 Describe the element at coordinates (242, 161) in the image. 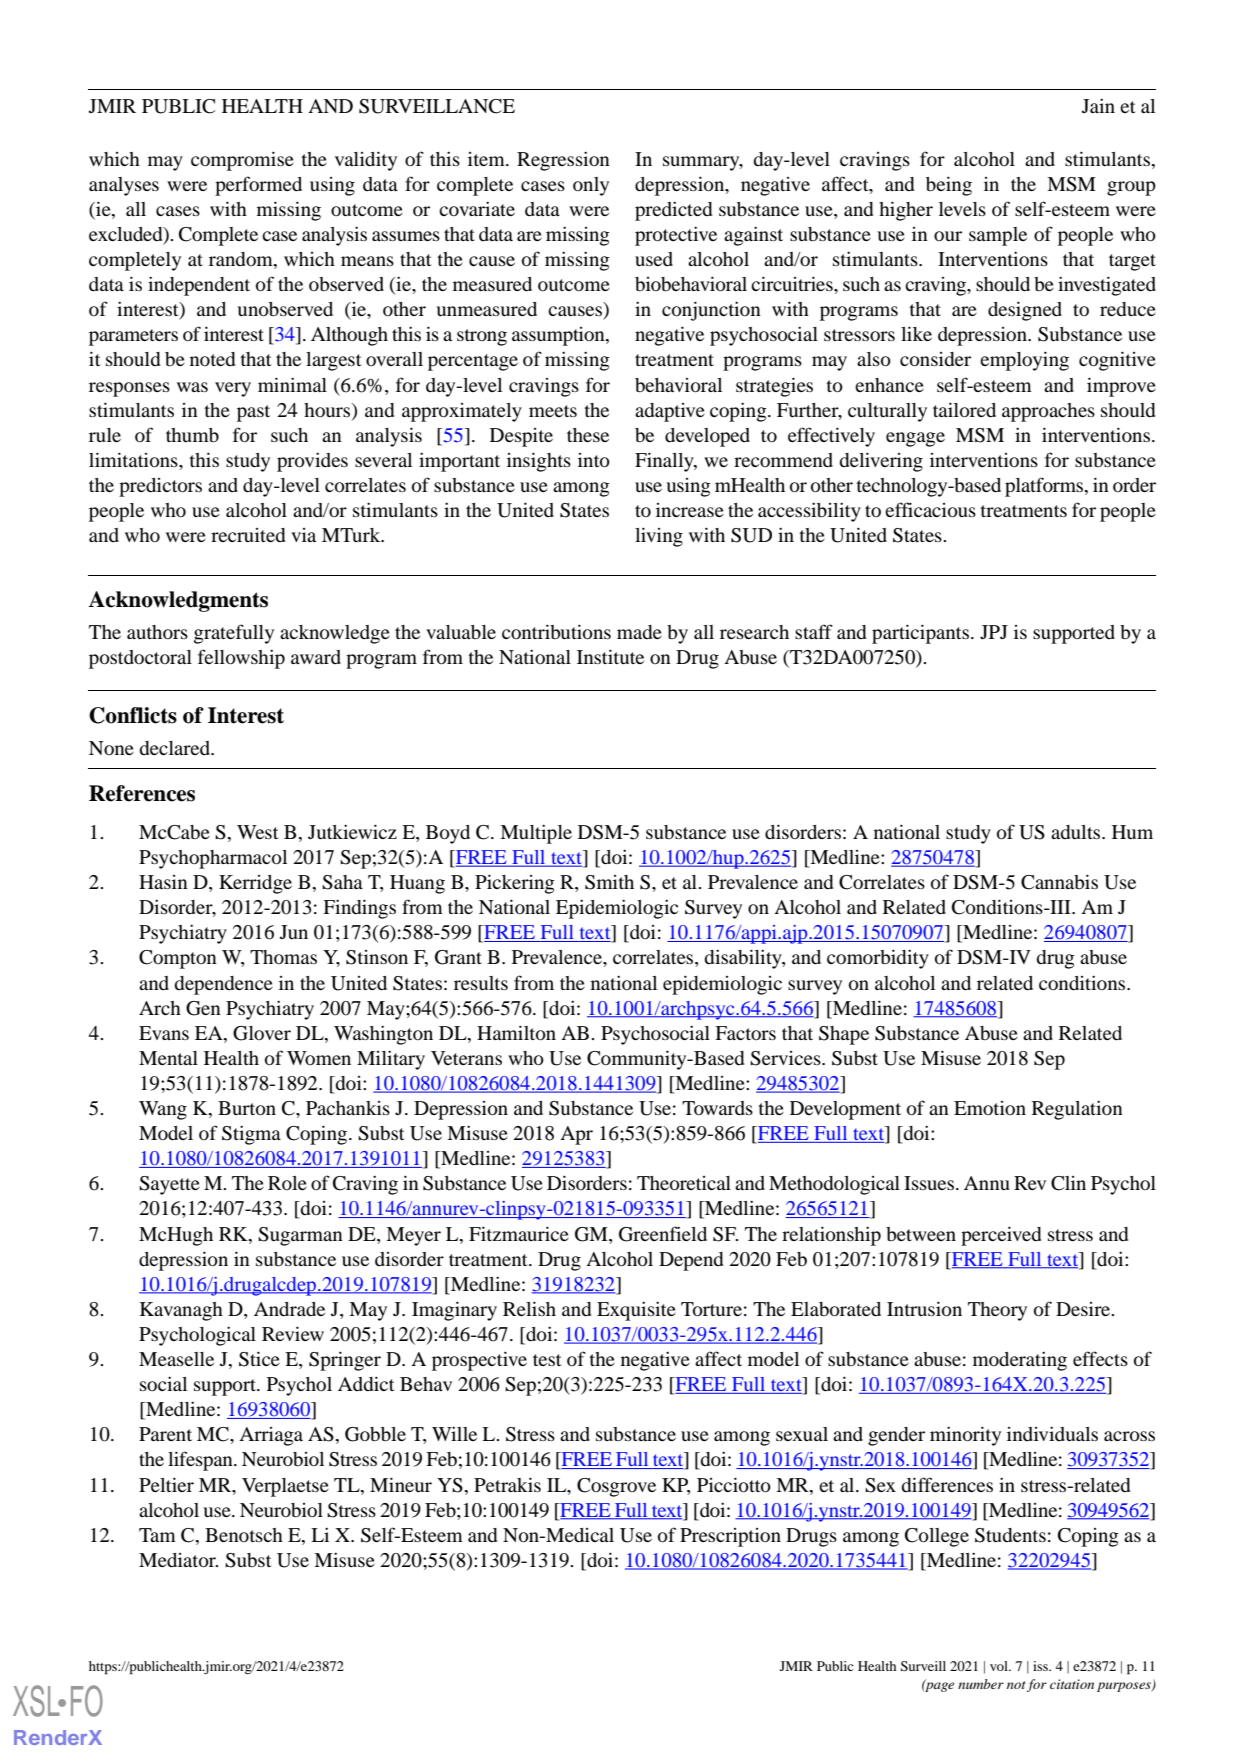

I see `compromise` at that location.
